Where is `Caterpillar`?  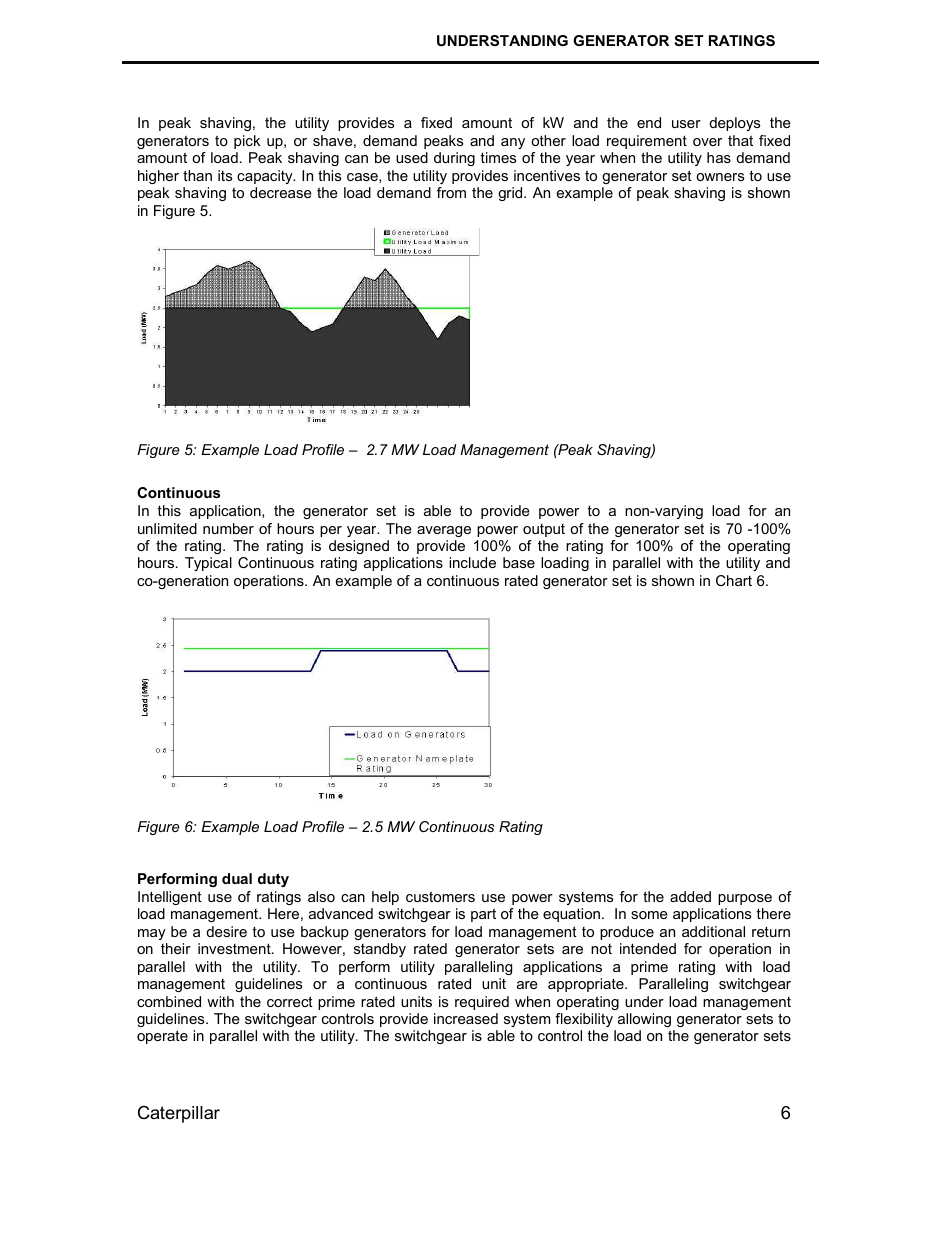 Caterpillar is located at coordinates (179, 1114).
